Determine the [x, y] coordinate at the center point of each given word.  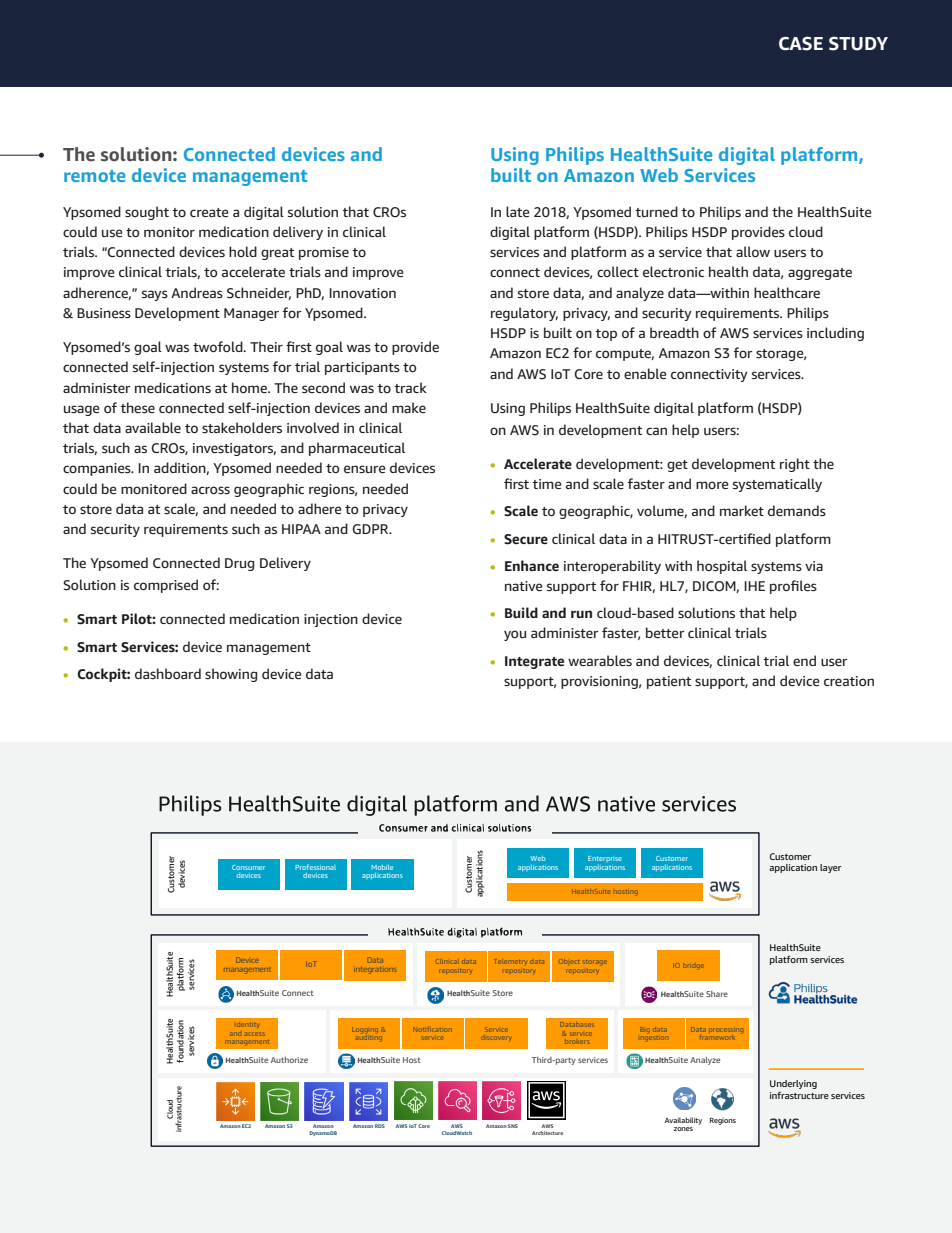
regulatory [524, 314]
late [518, 211]
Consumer [248, 867]
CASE [801, 43]
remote [94, 176]
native [524, 586]
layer [831, 868]
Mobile [382, 867]
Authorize [289, 1060]
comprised [166, 586]
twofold [219, 346]
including [835, 334]
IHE [754, 586]
